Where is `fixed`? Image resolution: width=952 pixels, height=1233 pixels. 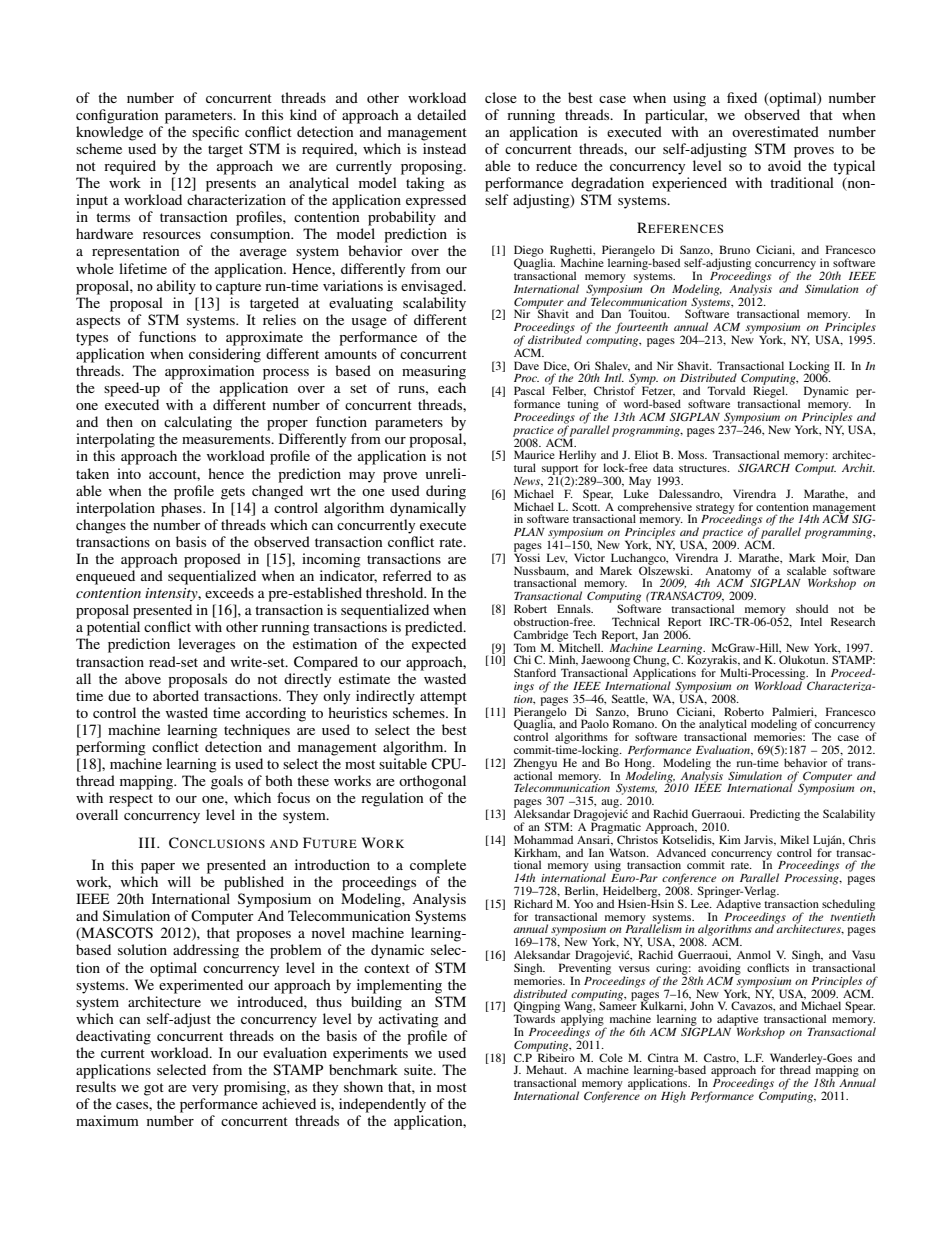
fixed is located at coordinates (742, 97).
